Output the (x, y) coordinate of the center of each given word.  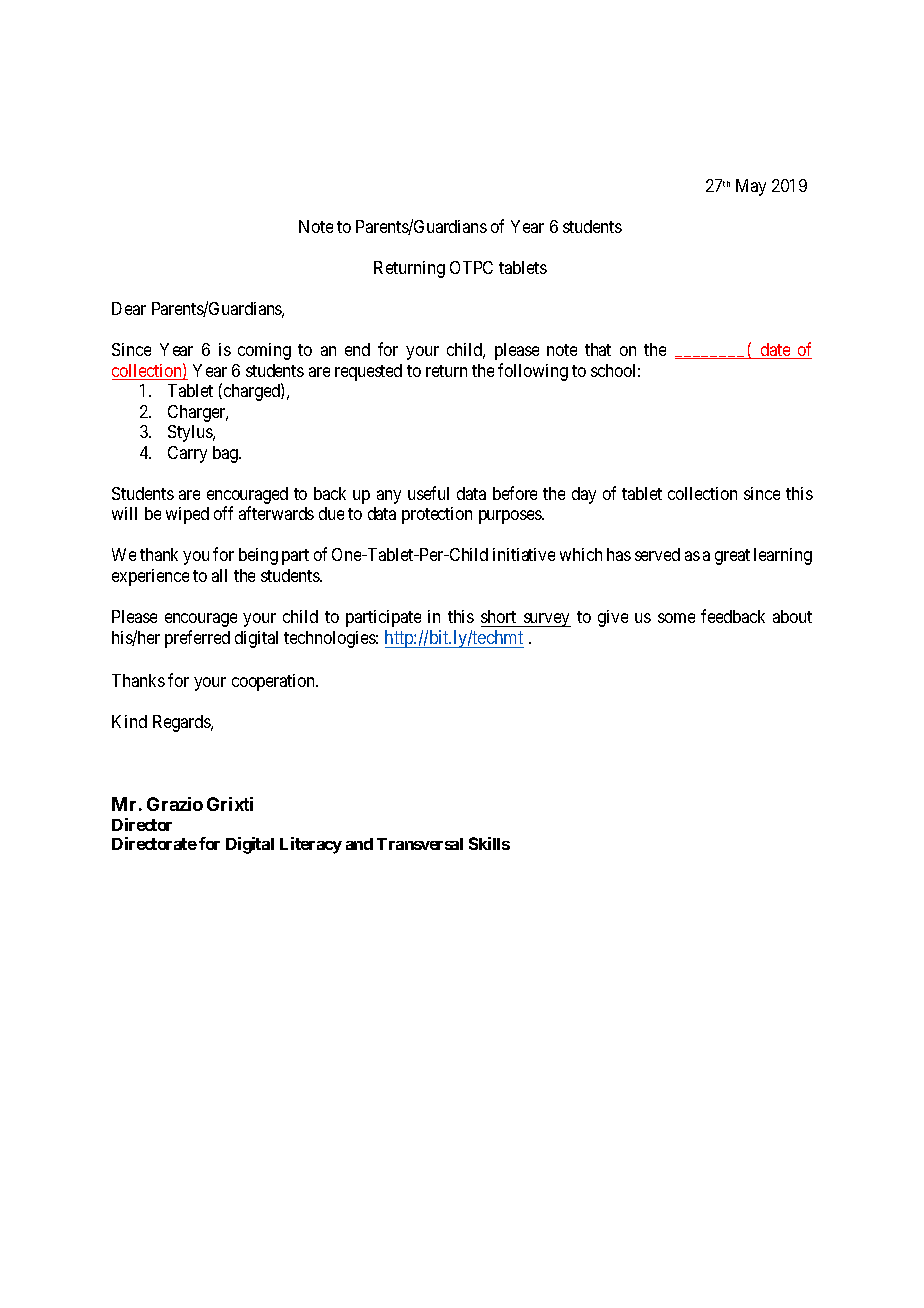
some (676, 618)
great (732, 557)
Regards (182, 723)
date (775, 351)
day (584, 495)
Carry (187, 454)
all (219, 575)
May (751, 187)
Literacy (311, 845)
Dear (129, 308)
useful (428, 493)
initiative (524, 554)
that (598, 349)
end (357, 349)
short (498, 616)
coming (264, 351)
